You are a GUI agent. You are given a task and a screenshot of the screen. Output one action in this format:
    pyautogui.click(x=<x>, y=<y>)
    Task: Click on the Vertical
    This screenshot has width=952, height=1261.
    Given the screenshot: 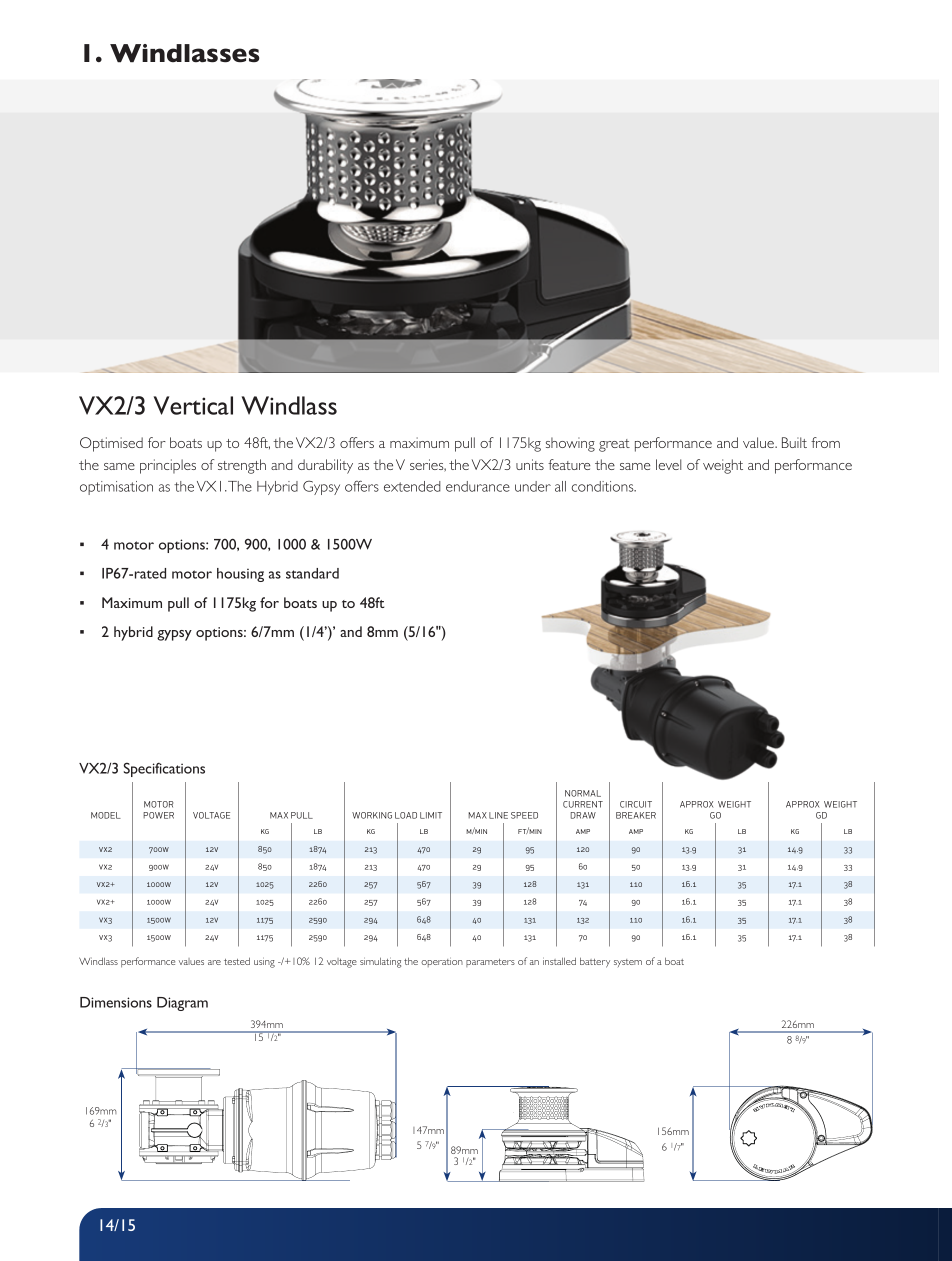 What is the action you would take?
    pyautogui.click(x=193, y=405)
